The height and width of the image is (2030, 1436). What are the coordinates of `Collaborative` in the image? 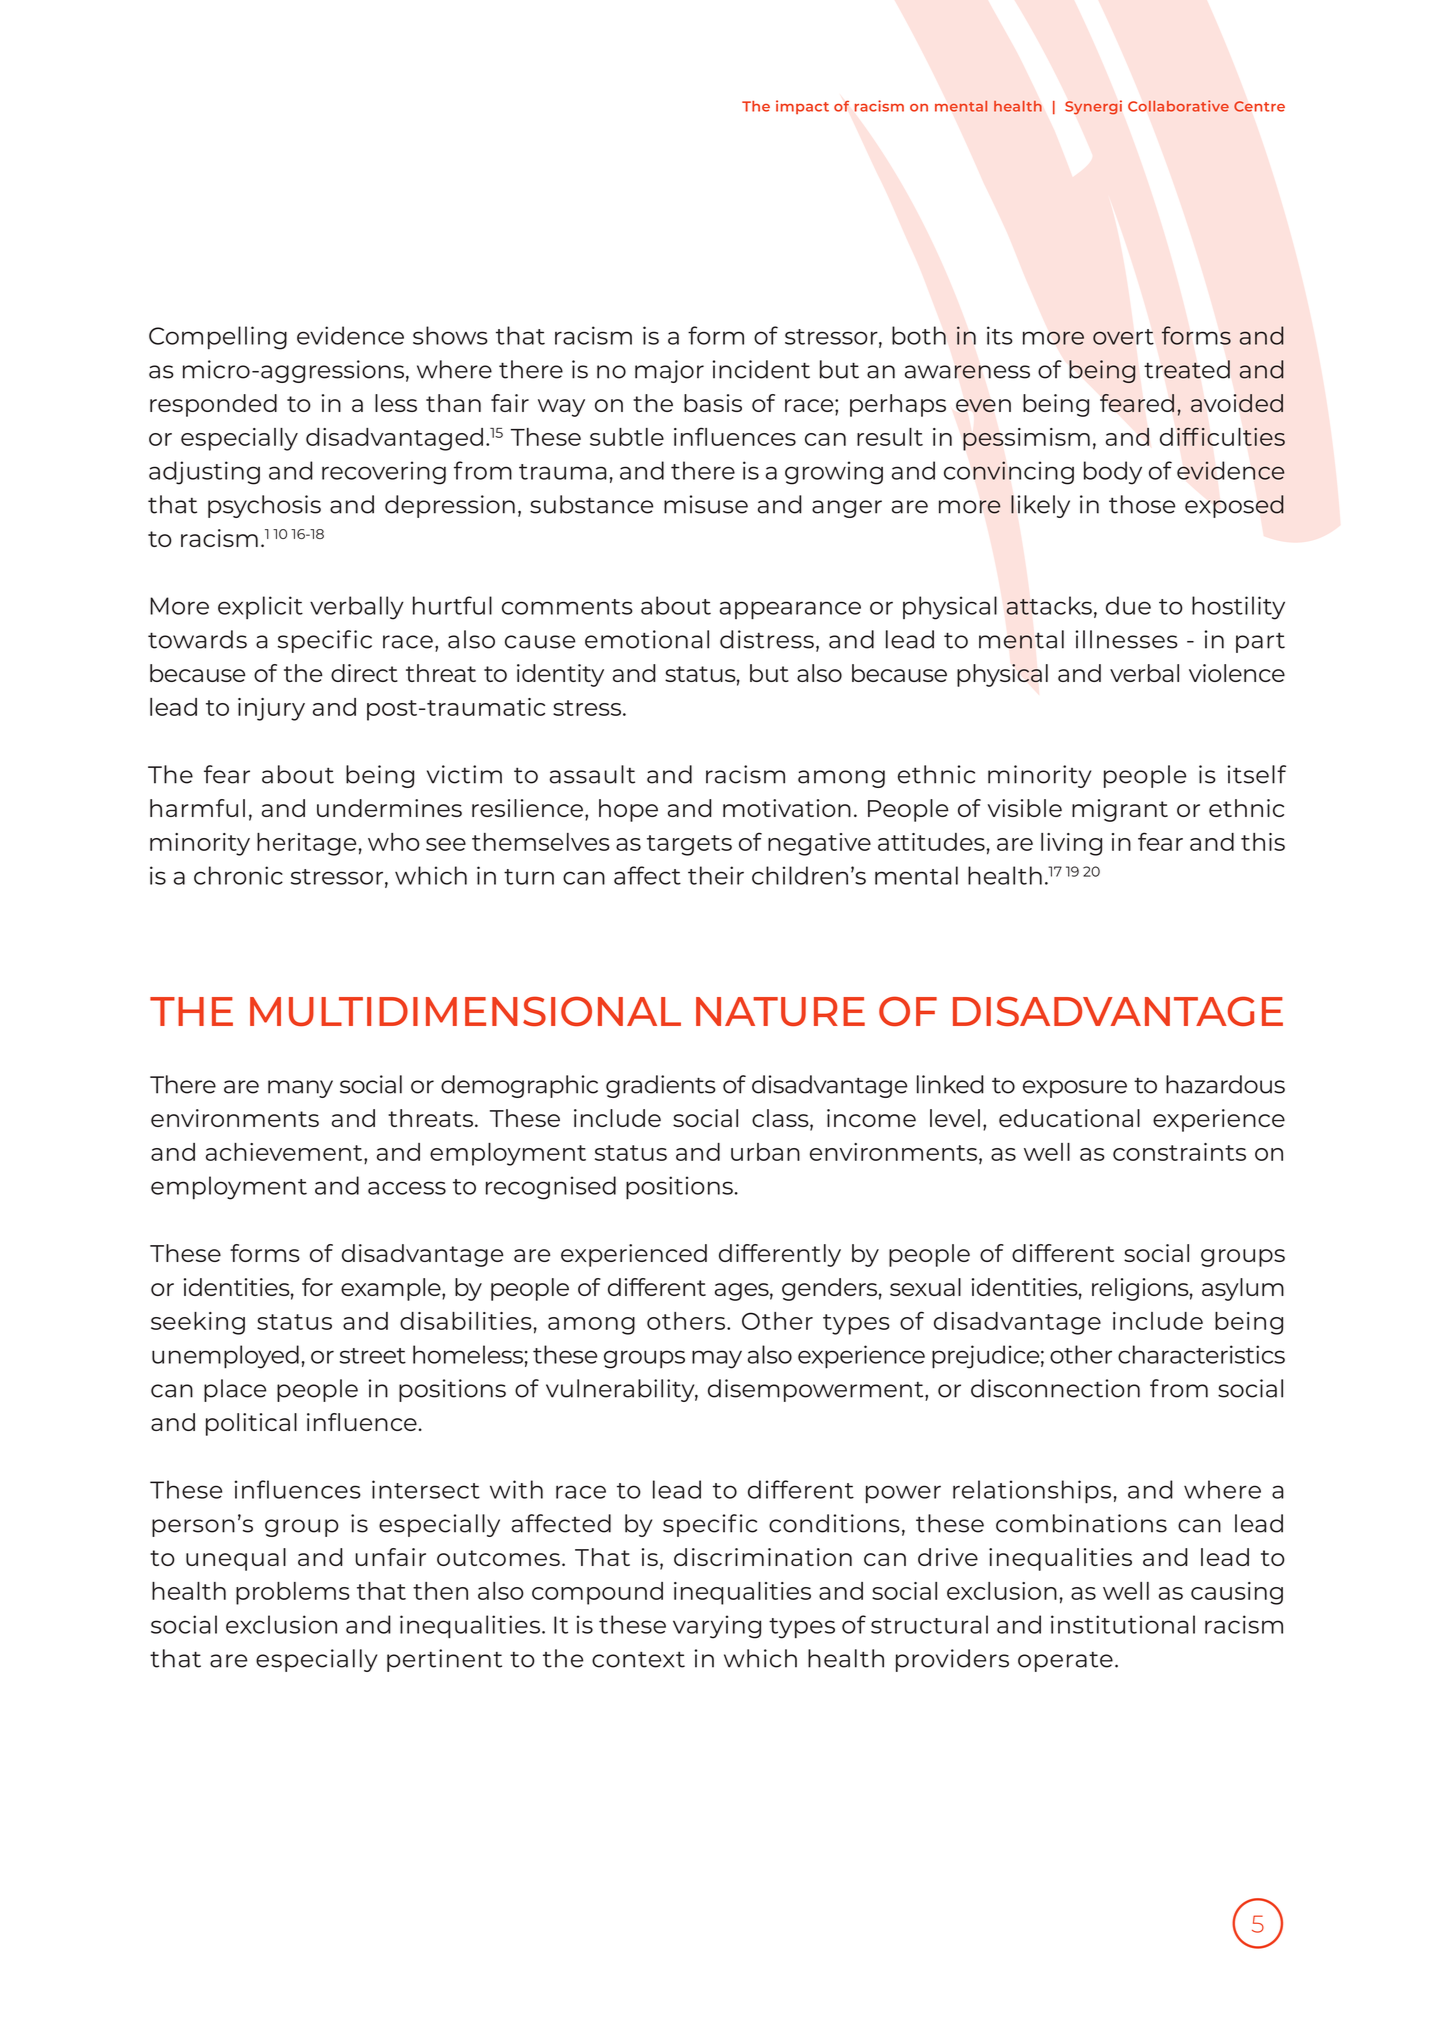 It's located at (1178, 106).
